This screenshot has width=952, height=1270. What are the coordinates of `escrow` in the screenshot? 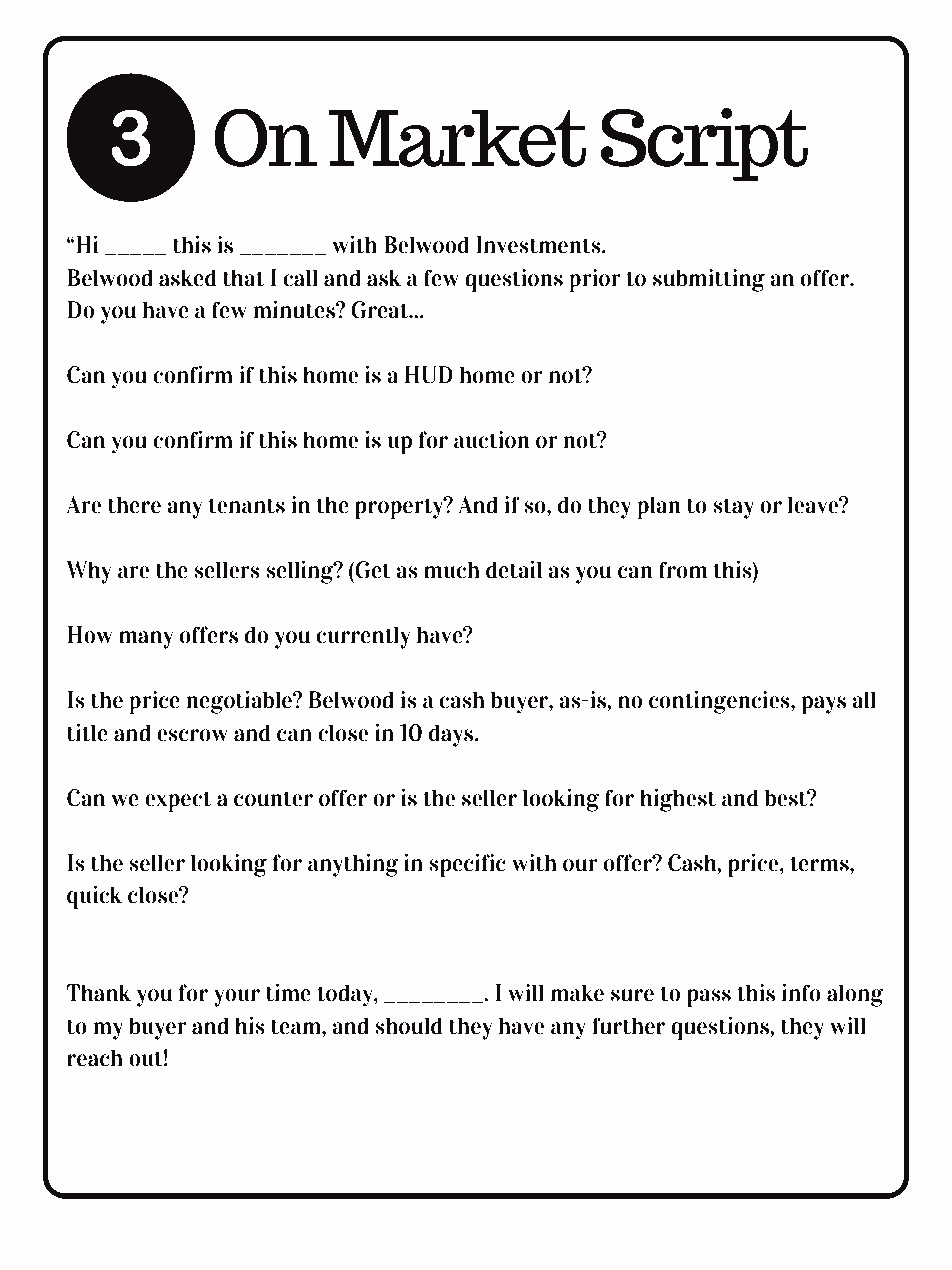 It's located at (192, 735).
